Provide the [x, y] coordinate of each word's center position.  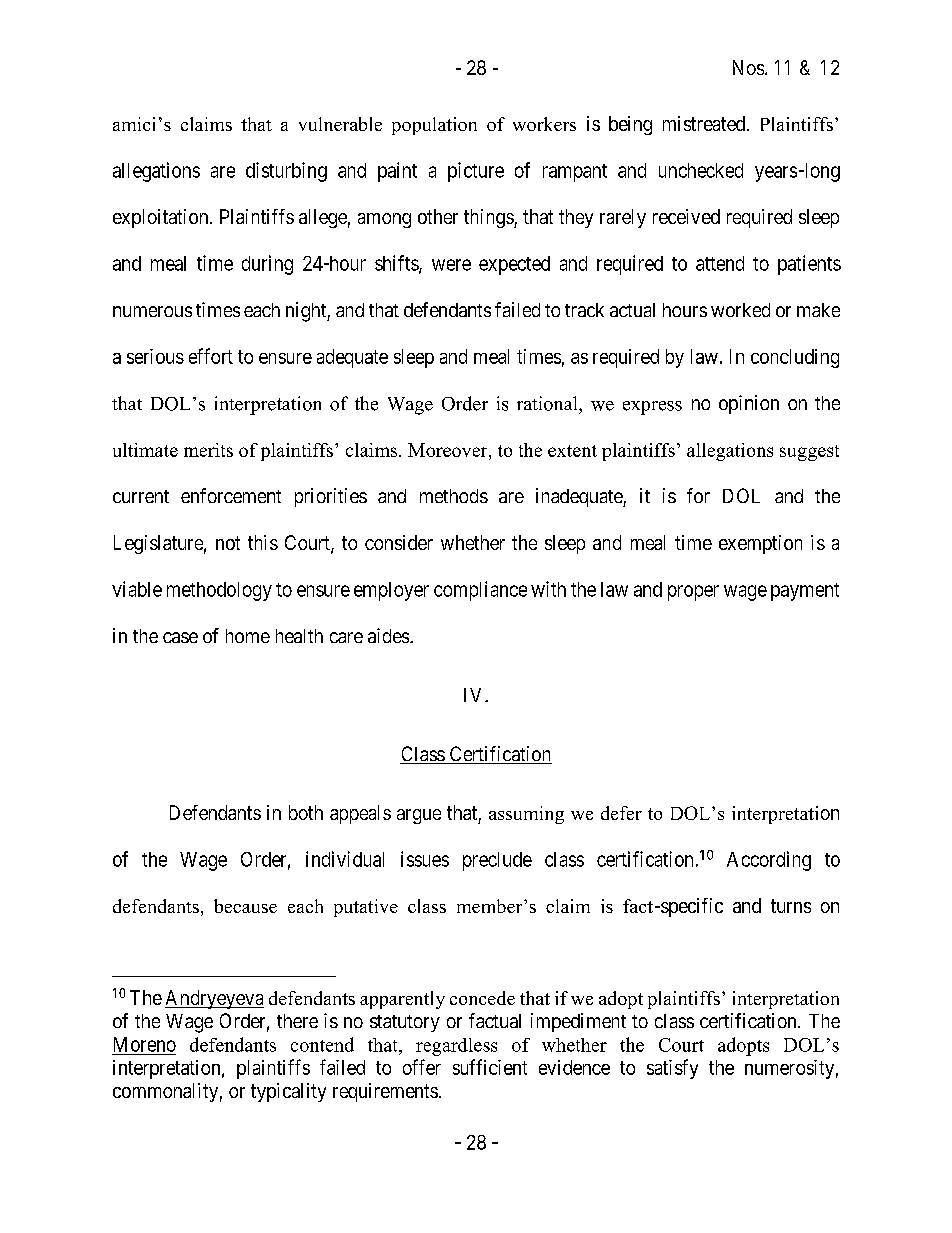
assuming [526, 815]
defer [621, 813]
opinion [749, 404]
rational [548, 403]
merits [208, 450]
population [434, 126]
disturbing [286, 172]
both [306, 812]
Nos [748, 67]
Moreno [145, 1044]
